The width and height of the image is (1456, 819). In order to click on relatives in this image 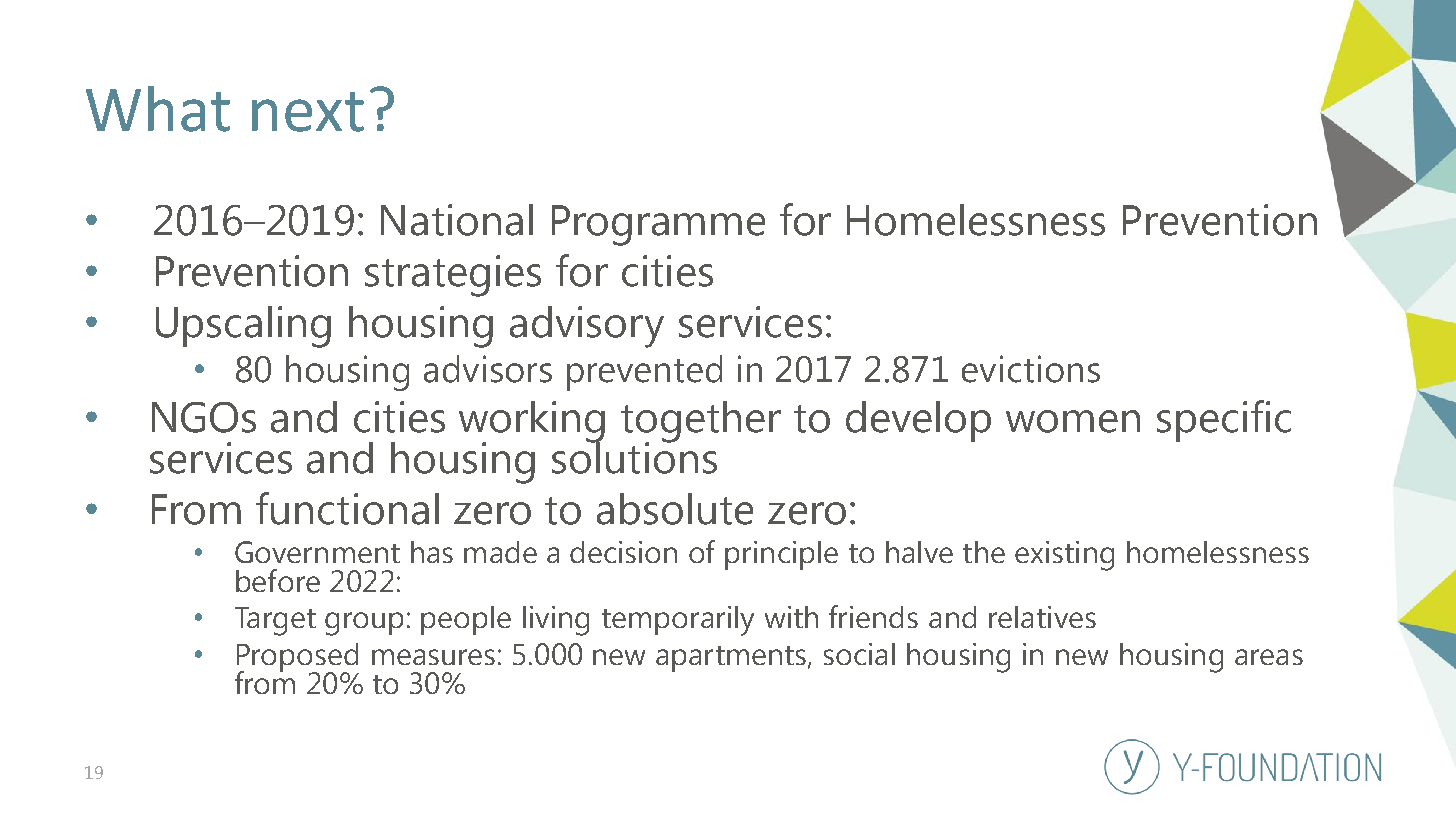, I will do `click(1042, 617)`.
